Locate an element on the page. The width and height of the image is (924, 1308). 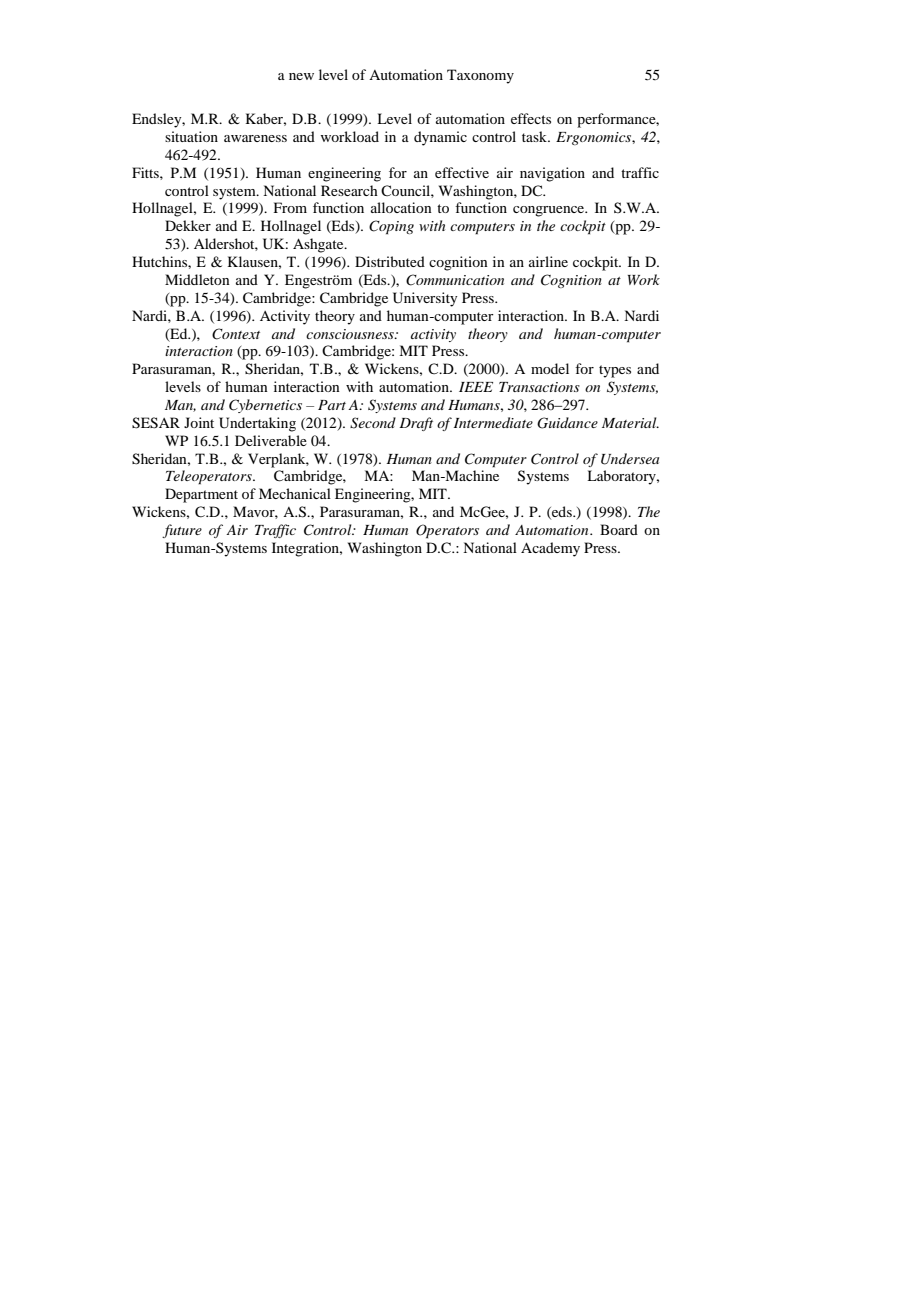
allocation is located at coordinates (401, 207).
